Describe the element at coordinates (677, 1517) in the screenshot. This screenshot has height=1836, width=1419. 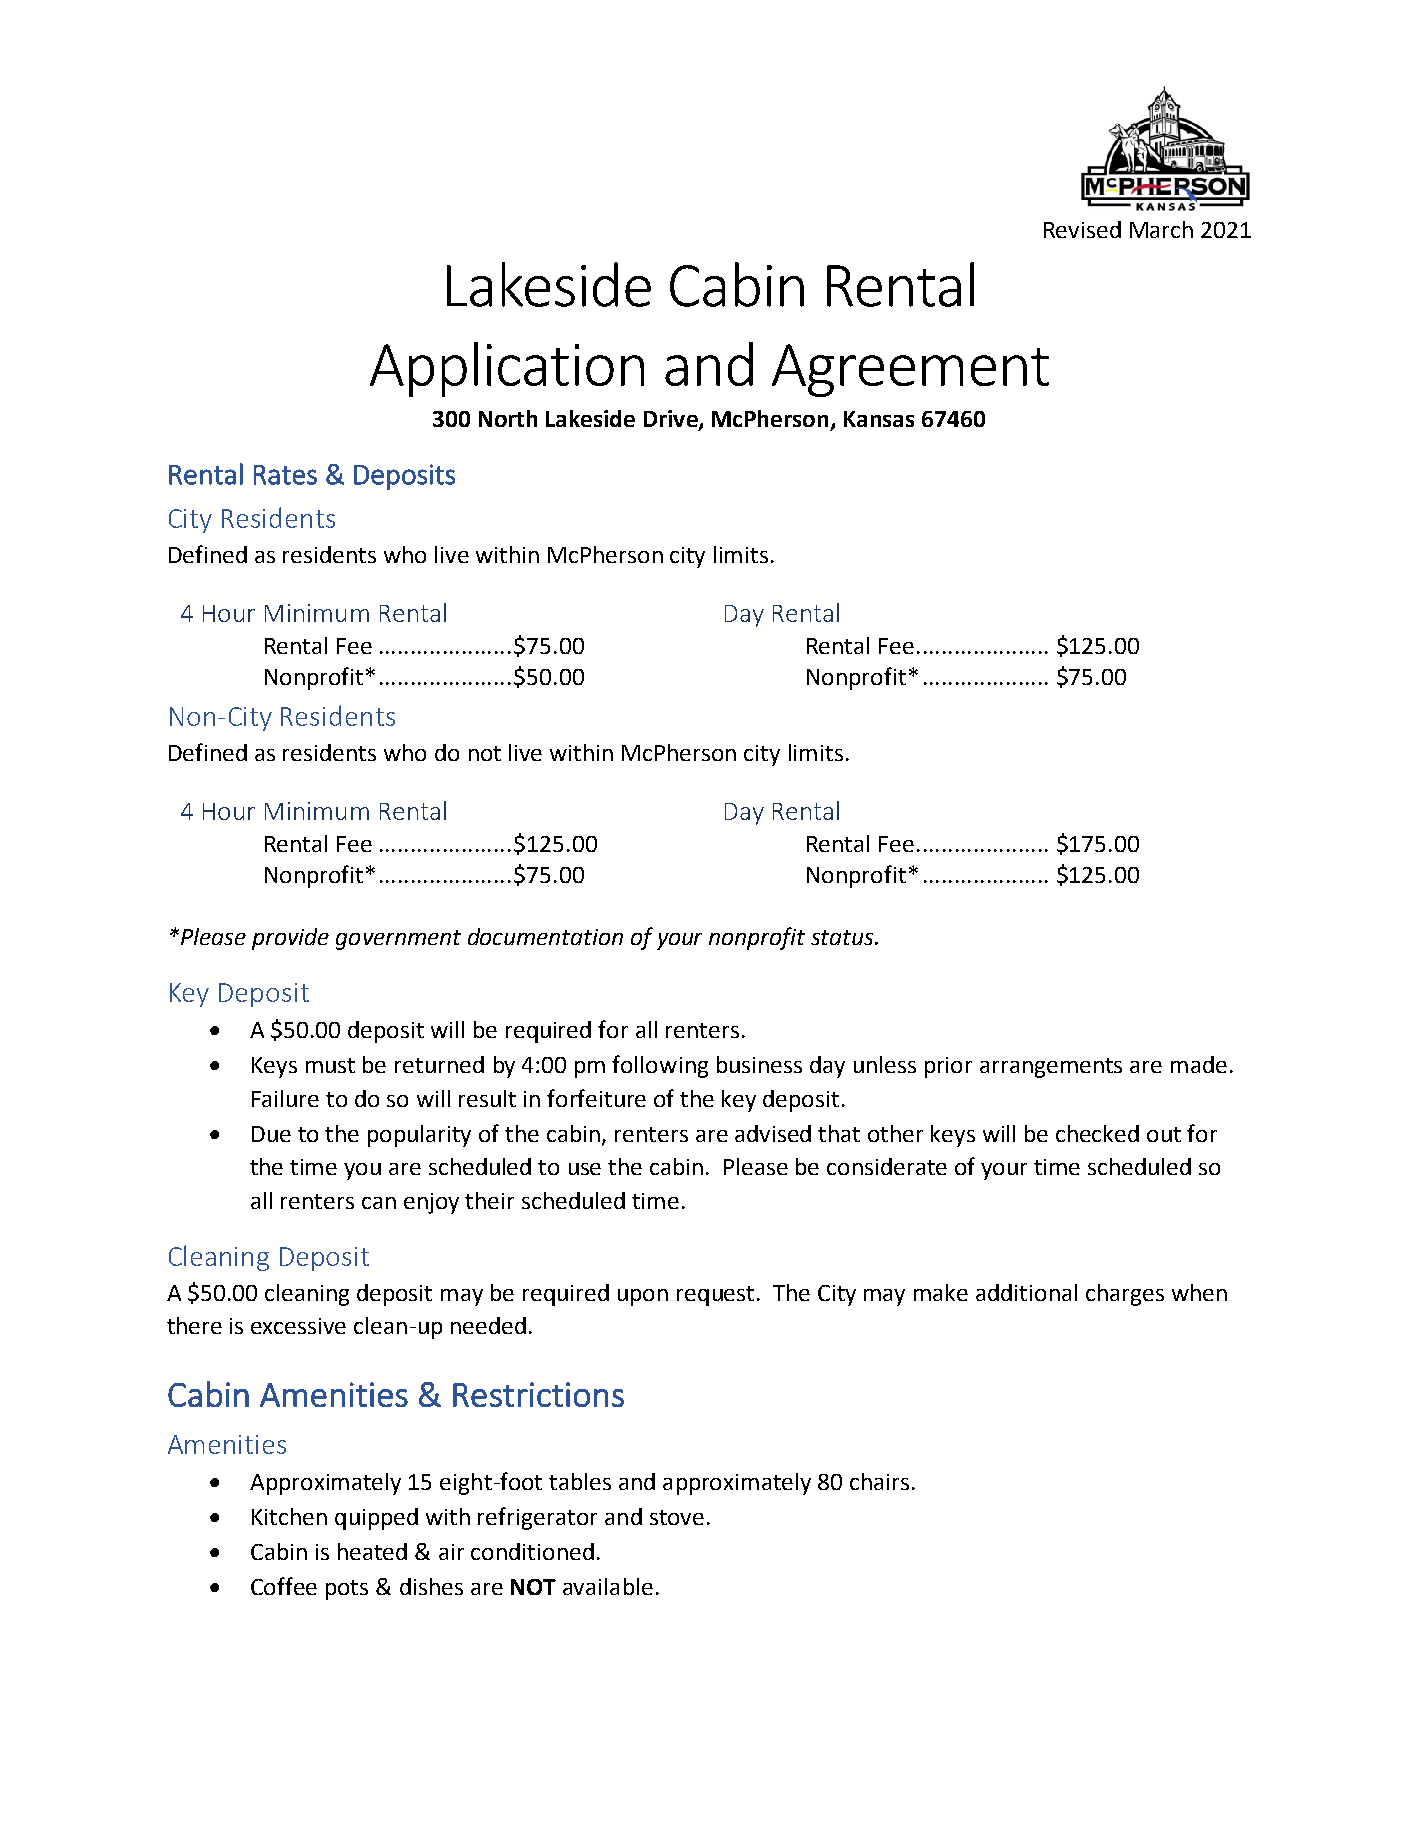
I see `stove` at that location.
